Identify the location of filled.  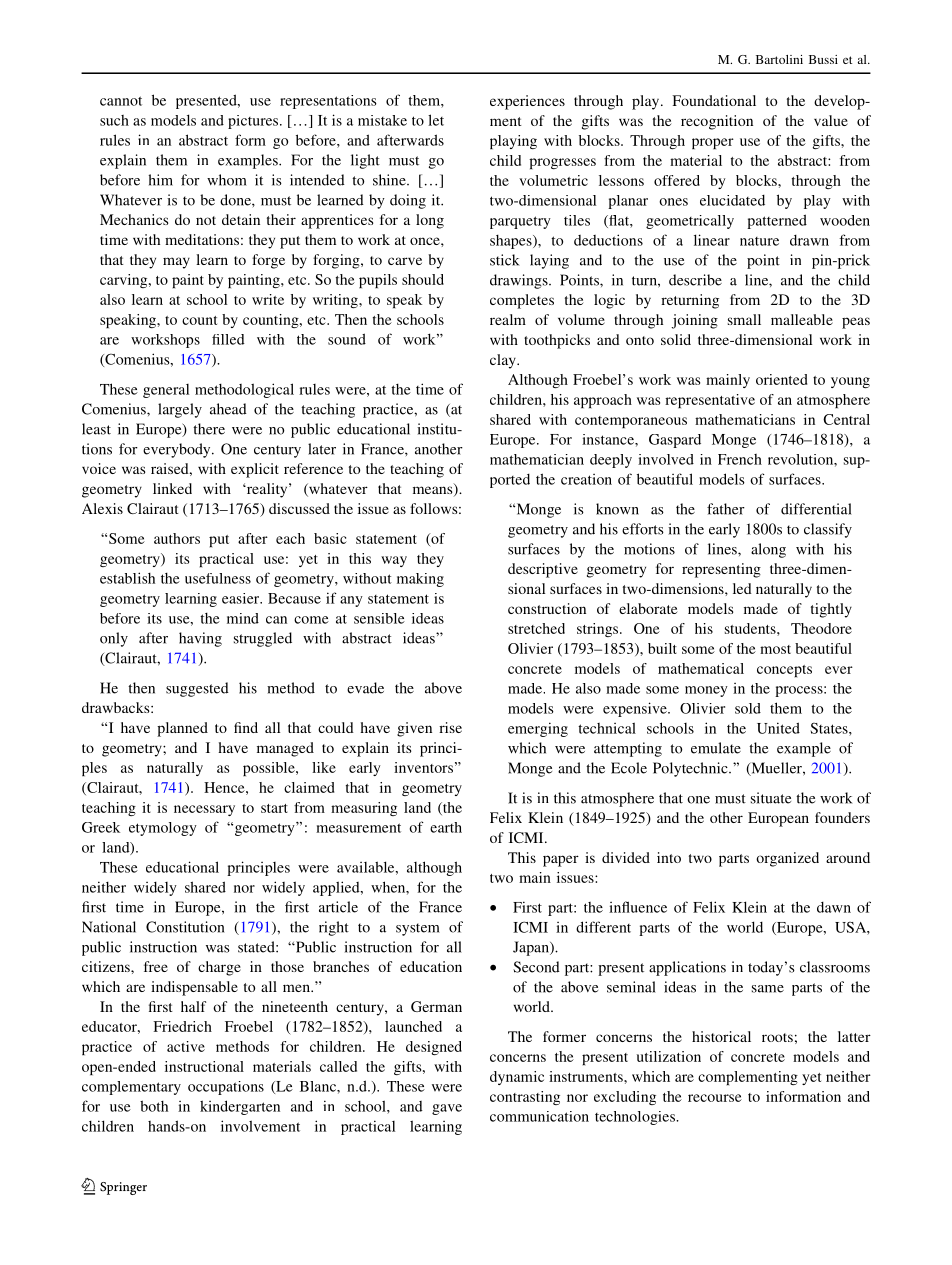
(228, 339).
